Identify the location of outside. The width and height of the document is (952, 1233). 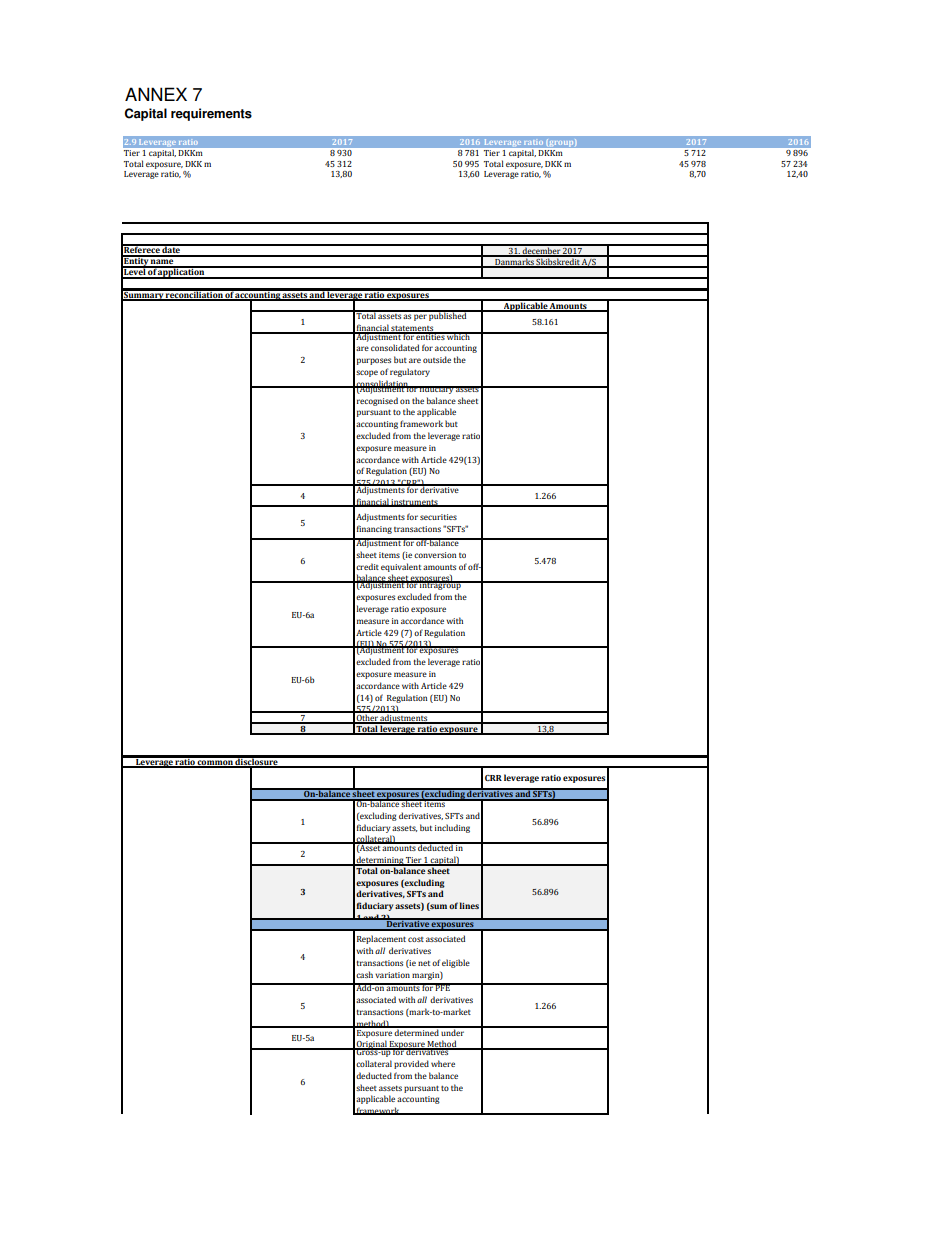
(437, 359).
